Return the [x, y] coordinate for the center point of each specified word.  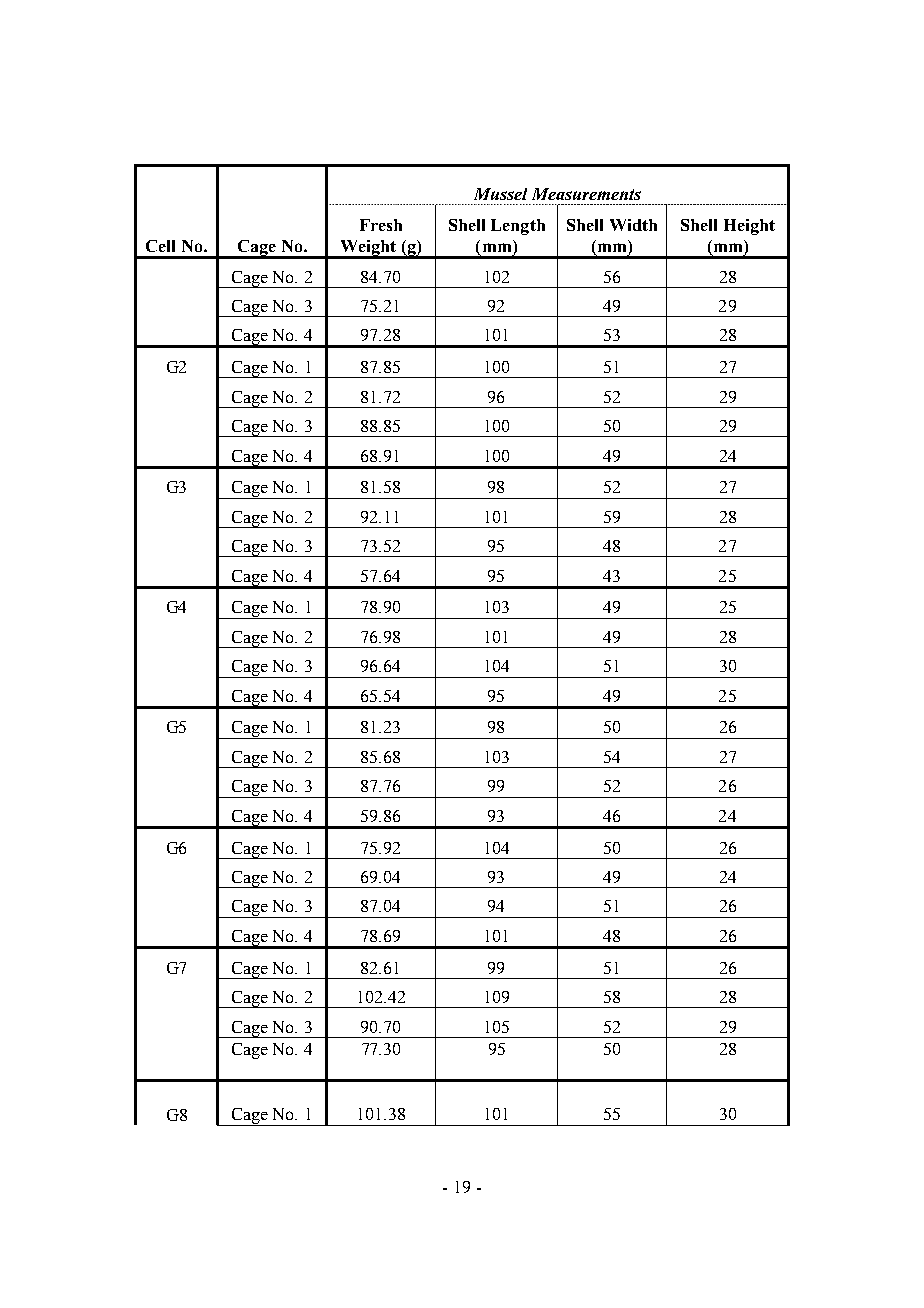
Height [749, 227]
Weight [368, 249]
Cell [160, 246]
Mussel [500, 194]
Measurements [586, 194]
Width [633, 225]
